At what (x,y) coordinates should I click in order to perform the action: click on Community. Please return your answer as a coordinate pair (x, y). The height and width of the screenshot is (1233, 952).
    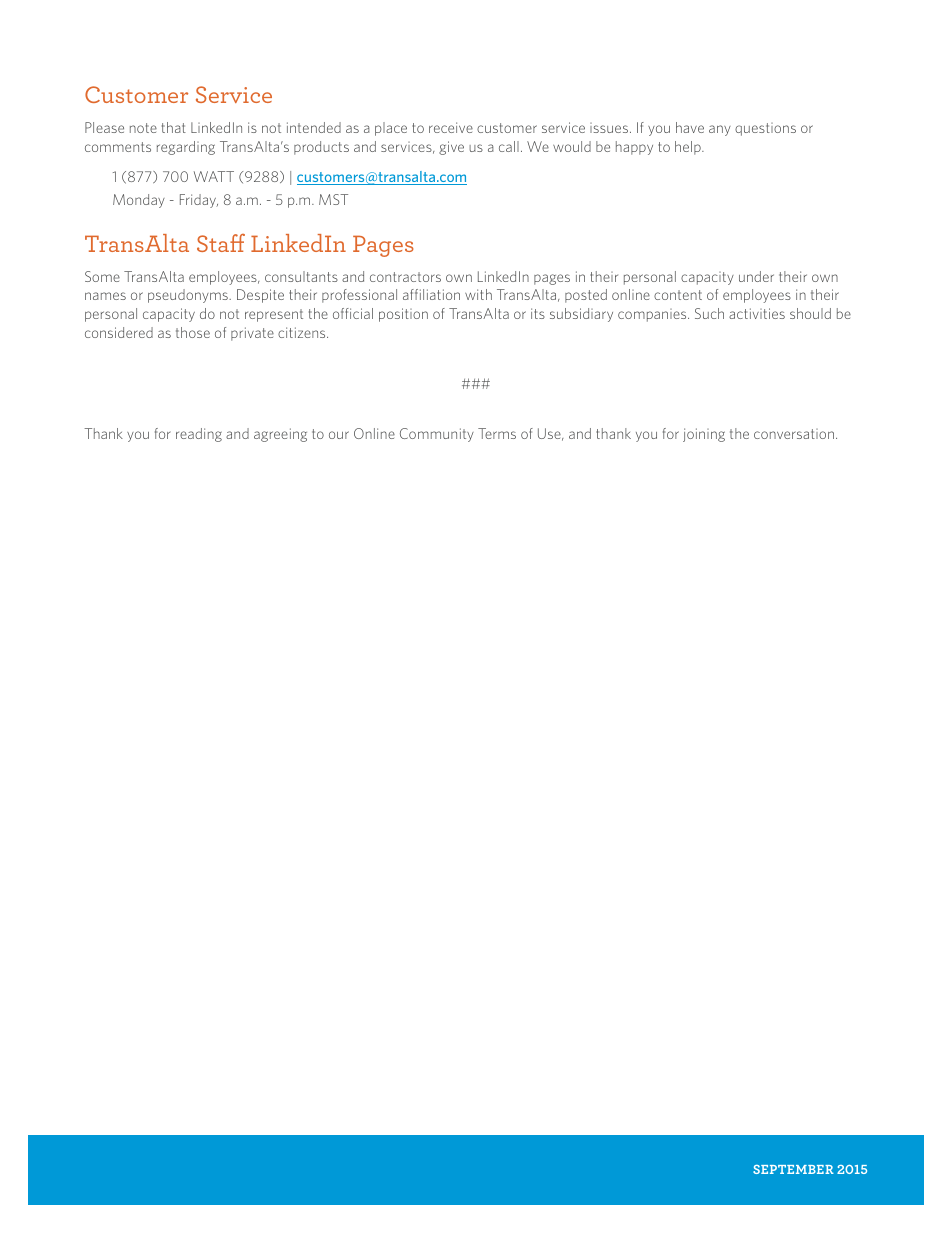
    Looking at the image, I should click on (437, 435).
